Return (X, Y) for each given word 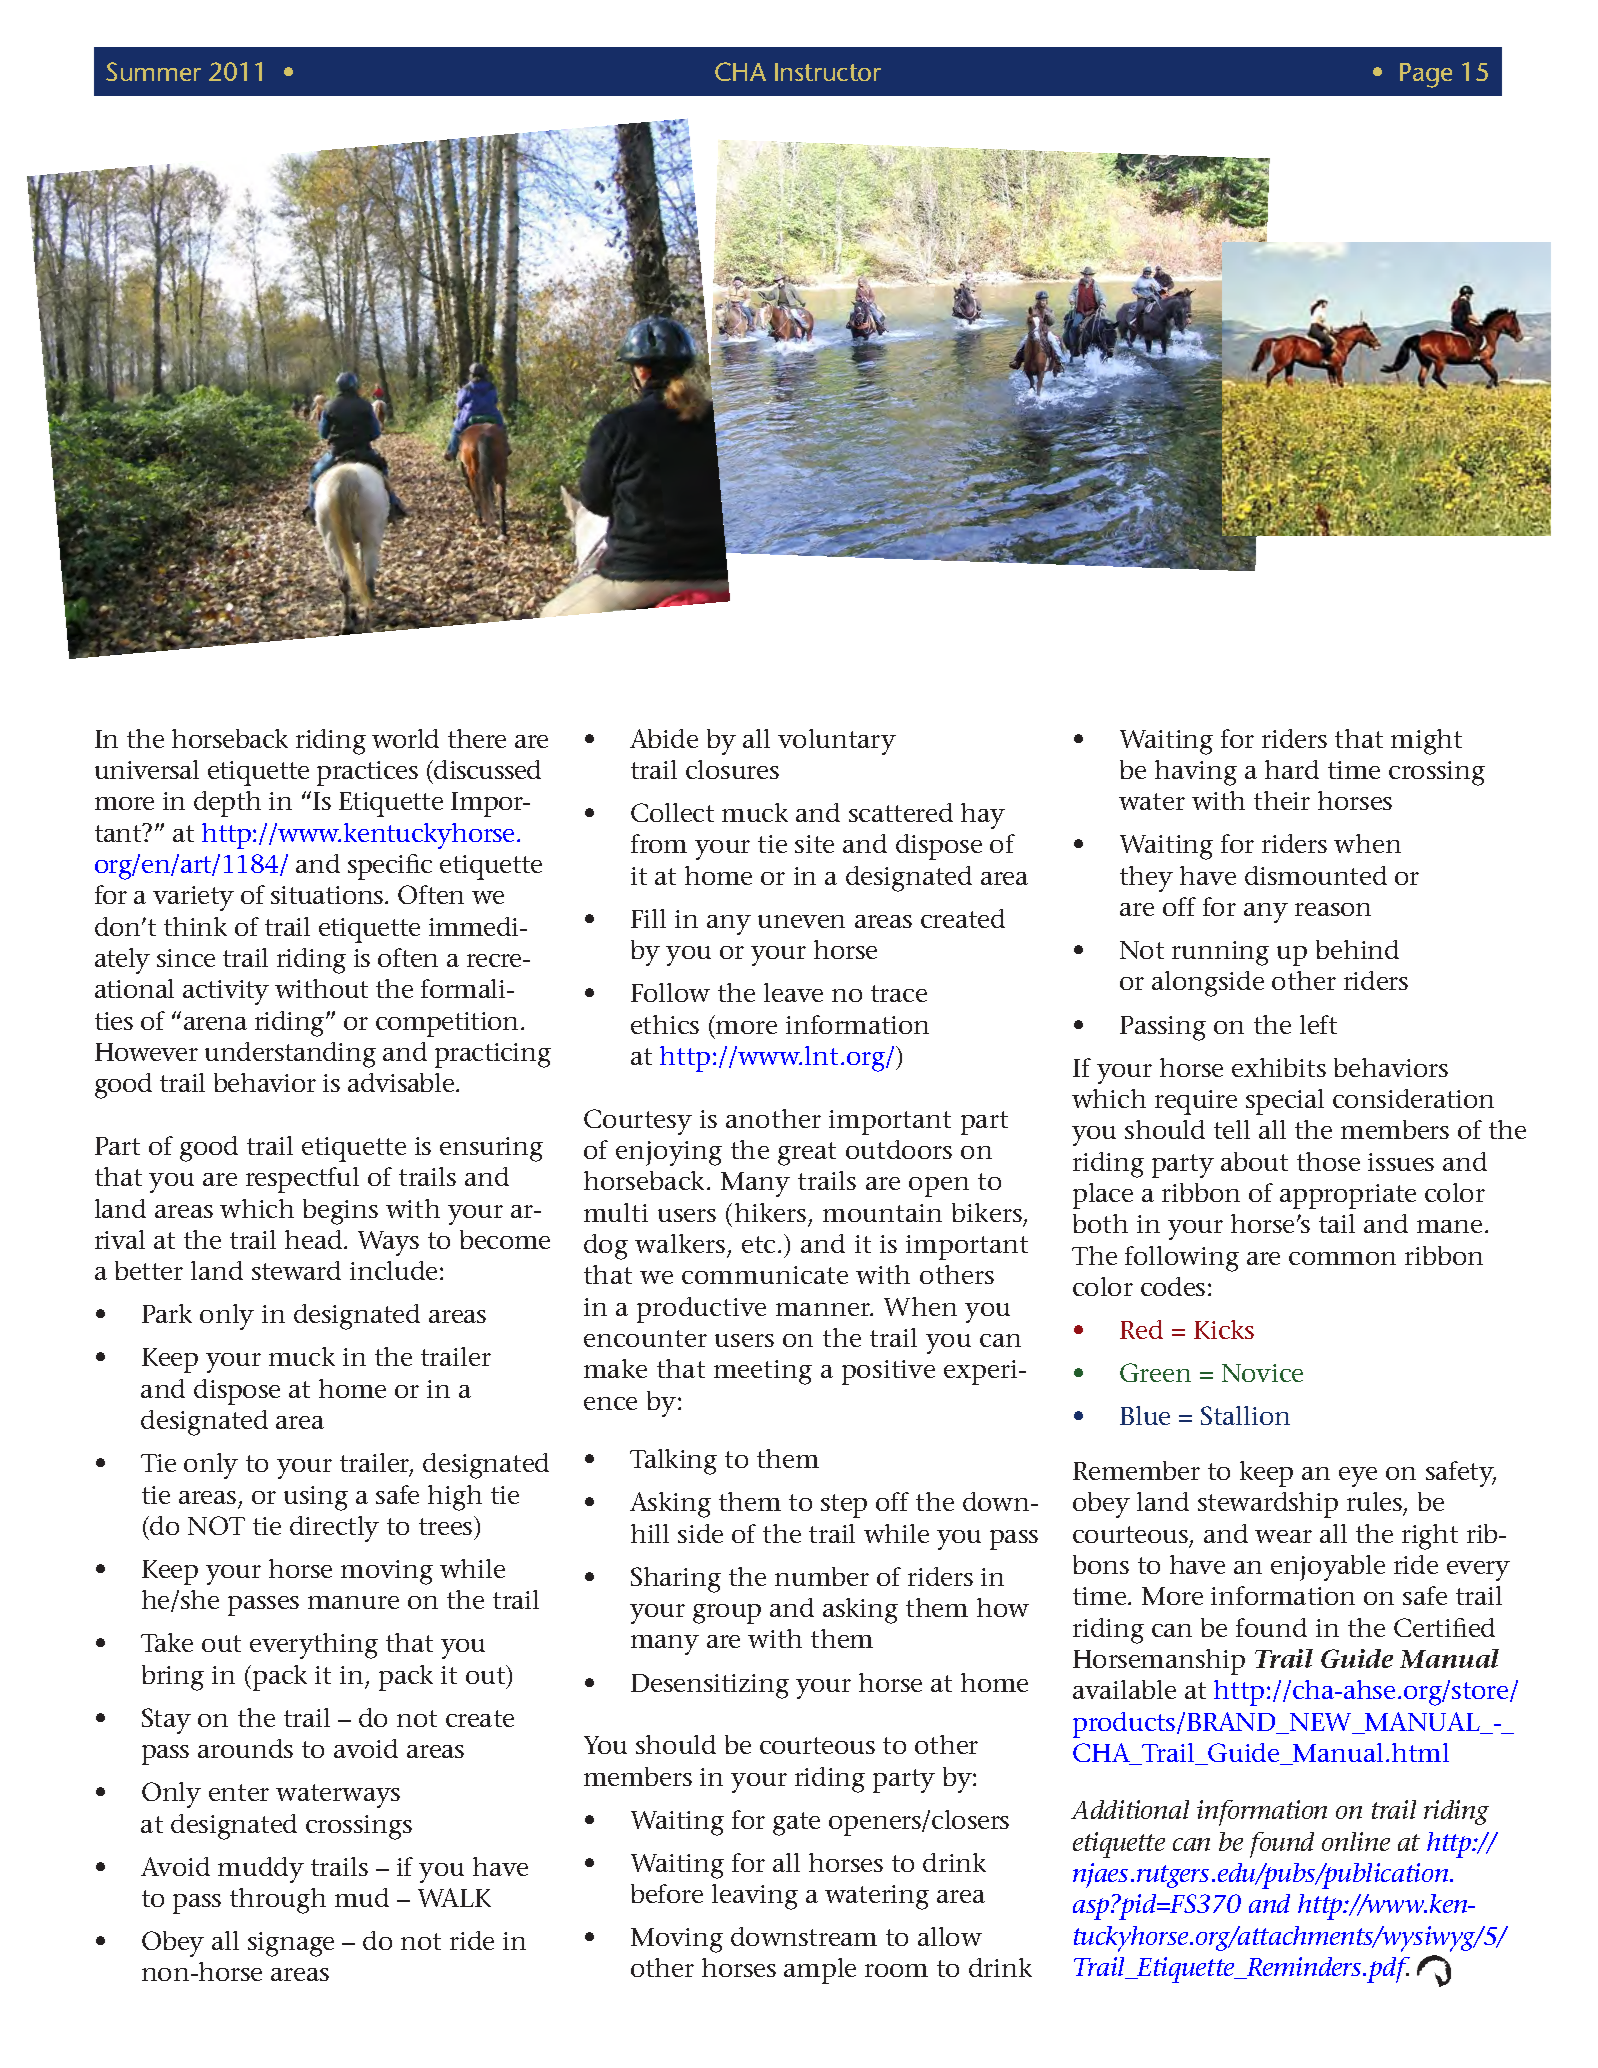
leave (793, 992)
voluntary (837, 742)
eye (1358, 1477)
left (1318, 1024)
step (844, 1506)
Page (1426, 75)
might (1426, 742)
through (278, 1901)
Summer (153, 71)
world (405, 738)
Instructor (828, 72)
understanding (290, 1055)
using (316, 1498)
